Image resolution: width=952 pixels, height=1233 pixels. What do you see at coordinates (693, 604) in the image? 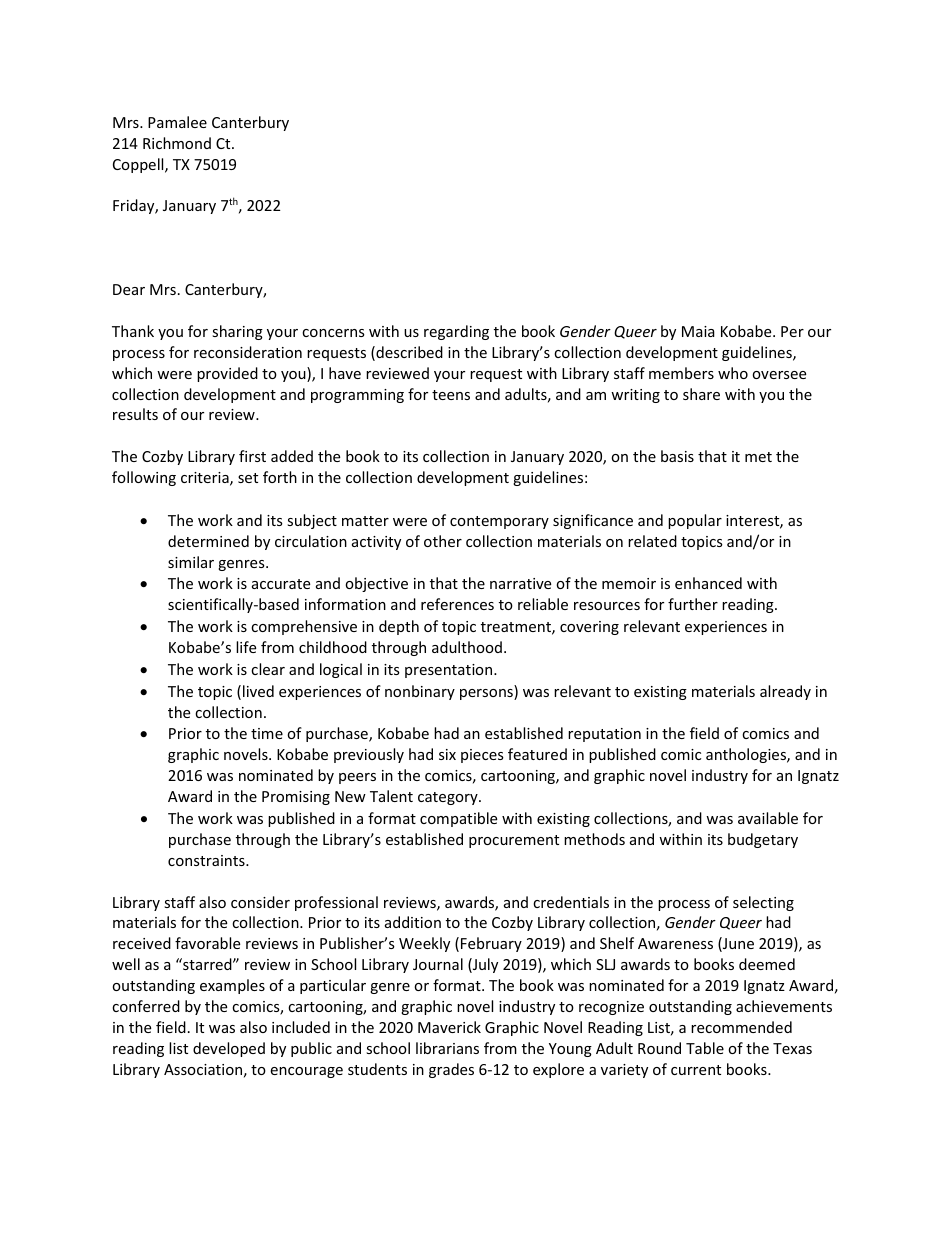
I see `further` at bounding box center [693, 604].
